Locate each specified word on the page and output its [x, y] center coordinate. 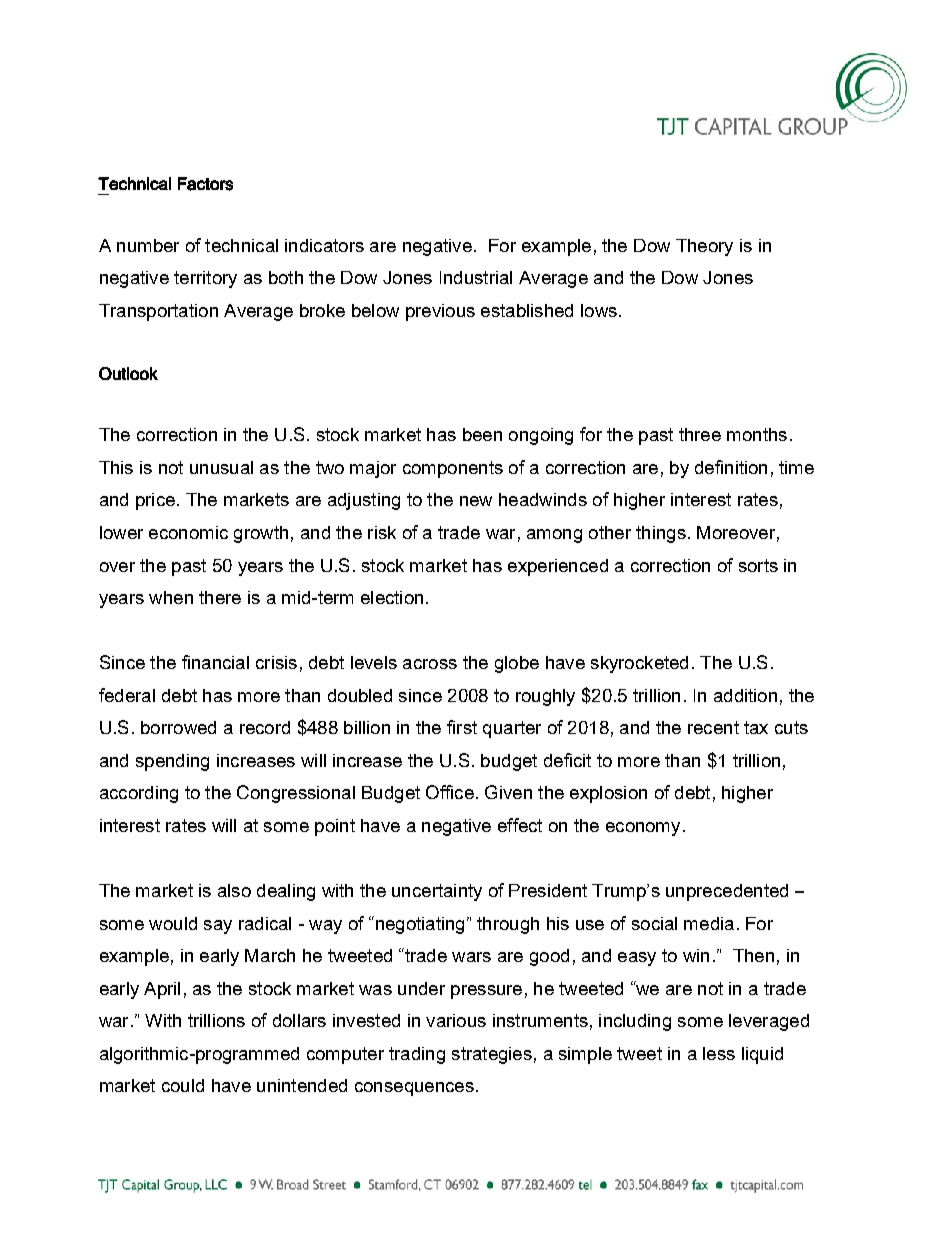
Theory [704, 247]
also [234, 890]
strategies [492, 1055]
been [482, 434]
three [700, 434]
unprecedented [727, 892]
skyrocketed [639, 664]
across [430, 664]
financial [215, 662]
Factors [205, 184]
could [183, 1085]
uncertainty [437, 892]
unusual [221, 467]
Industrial [476, 277]
